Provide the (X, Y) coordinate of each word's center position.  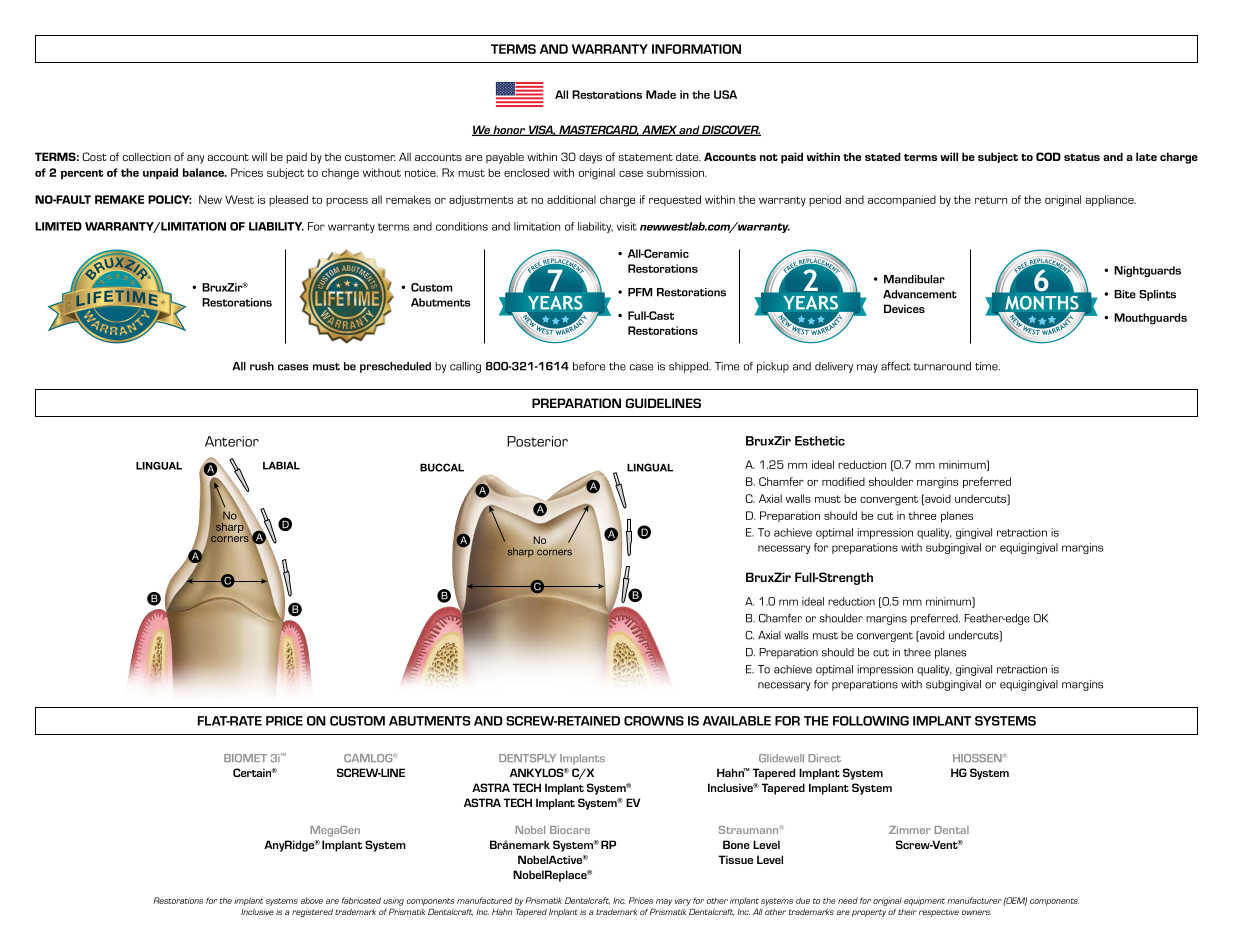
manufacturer (974, 900)
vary (683, 902)
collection (147, 156)
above (311, 901)
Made (661, 94)
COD (1048, 156)
